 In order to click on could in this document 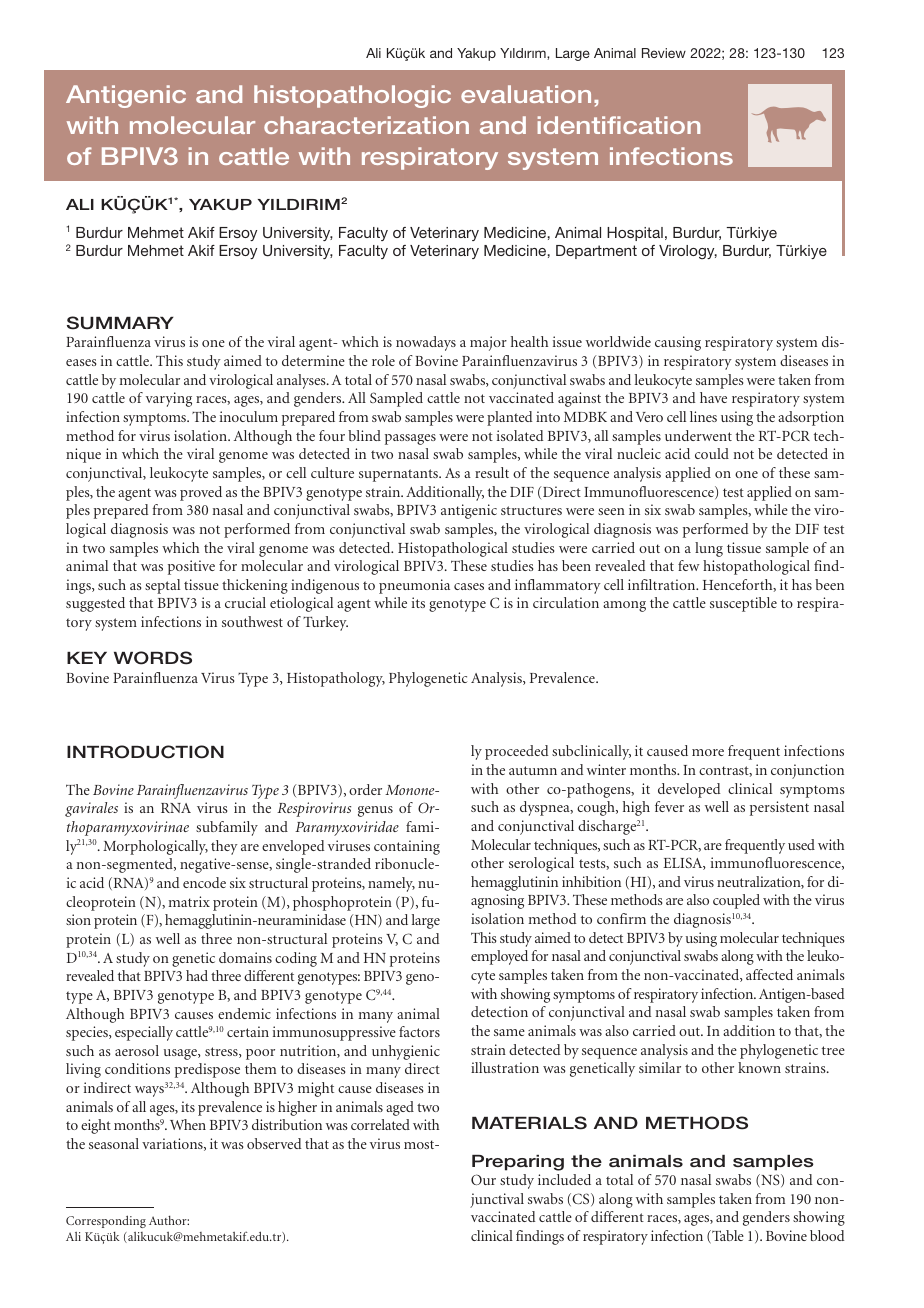, I will do `click(712, 453)`.
